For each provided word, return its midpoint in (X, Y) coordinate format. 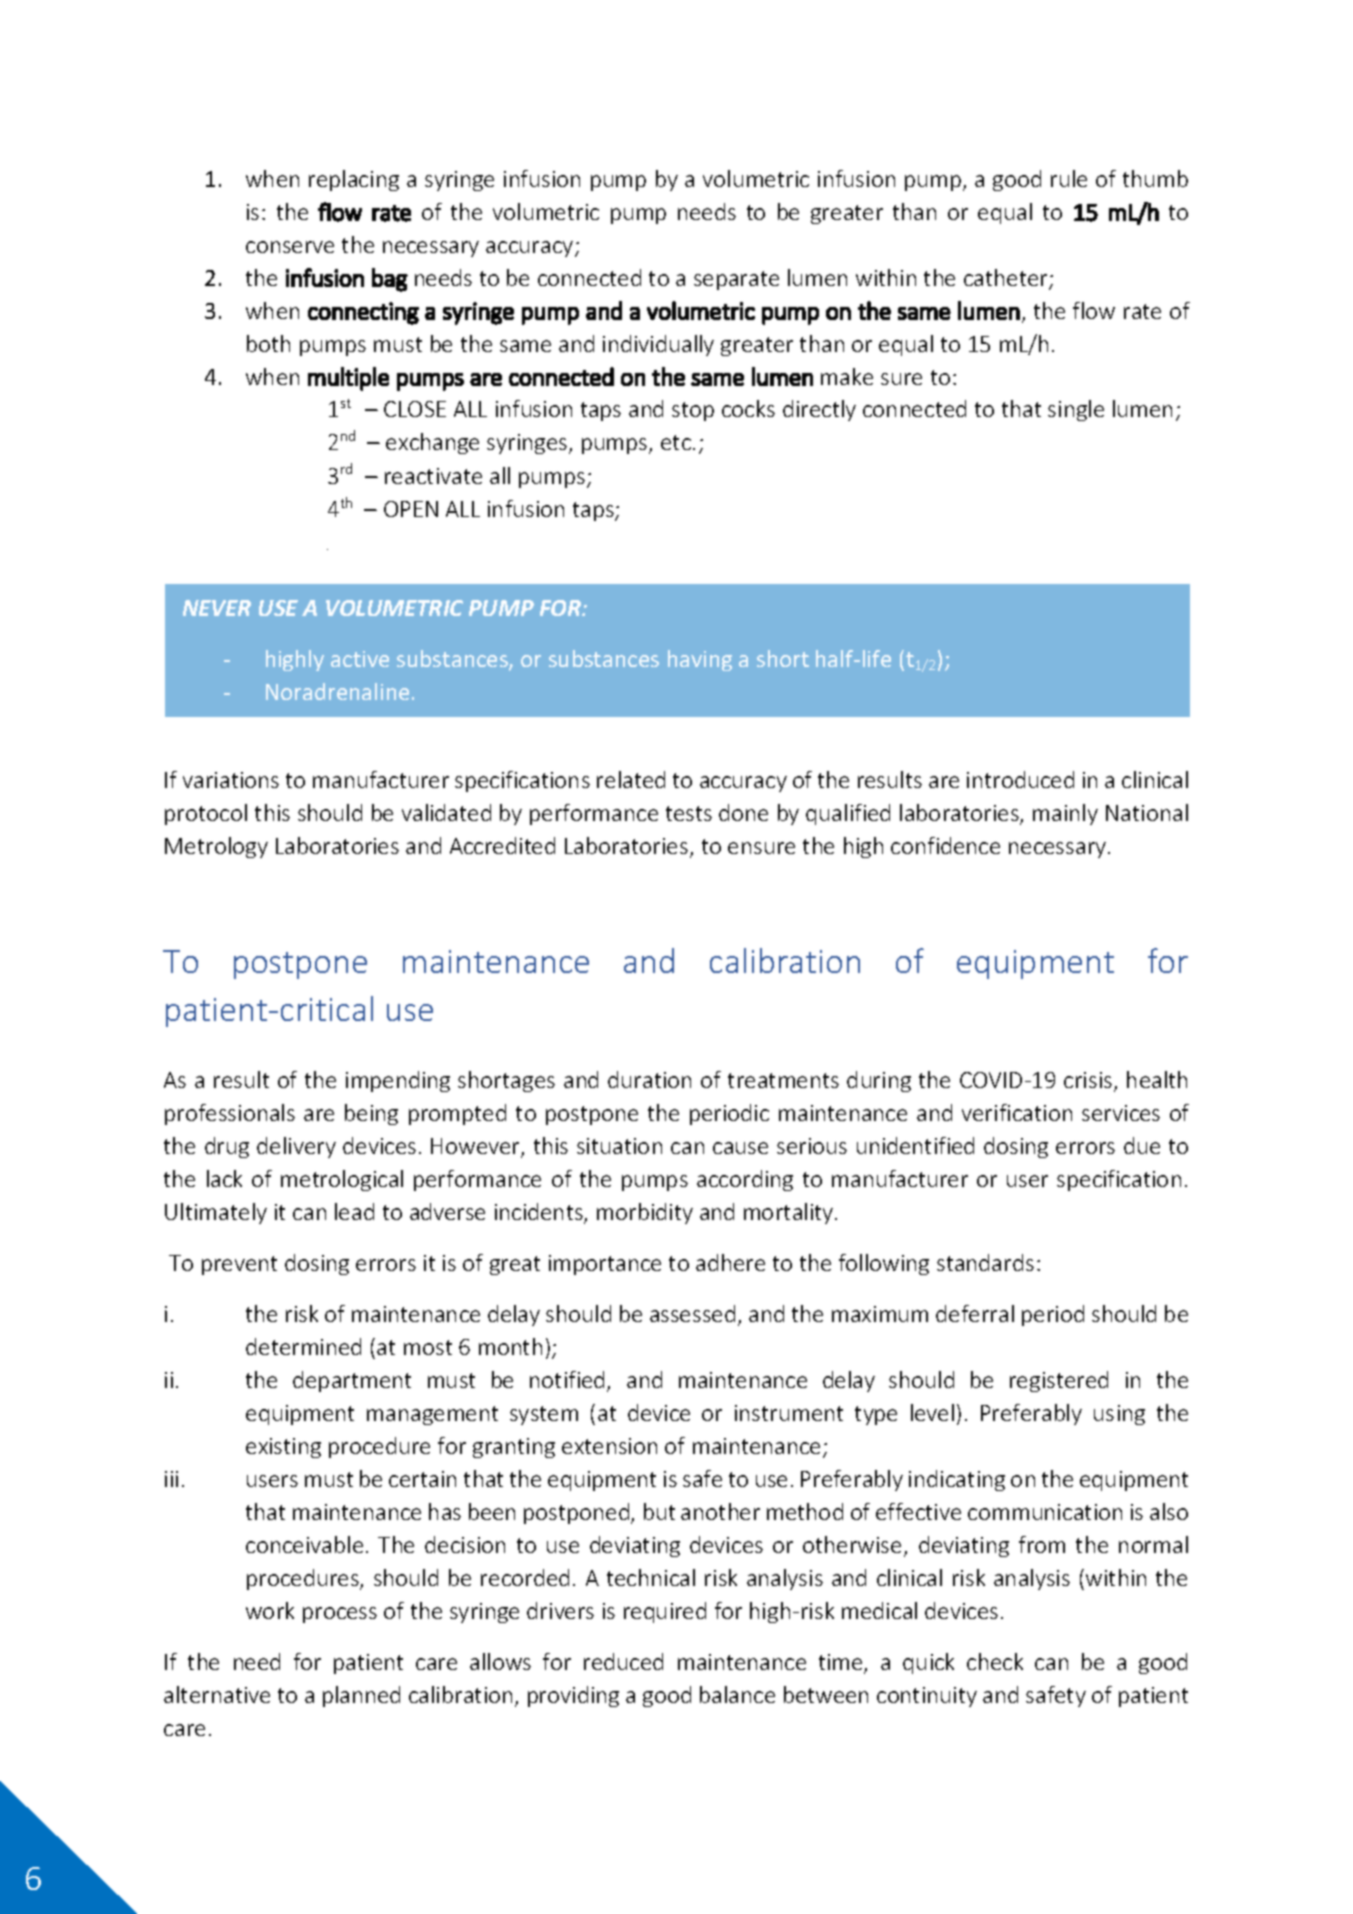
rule (1069, 178)
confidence (945, 845)
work (270, 1610)
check (995, 1661)
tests (689, 813)
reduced (623, 1661)
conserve (290, 247)
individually (658, 345)
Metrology (216, 847)
